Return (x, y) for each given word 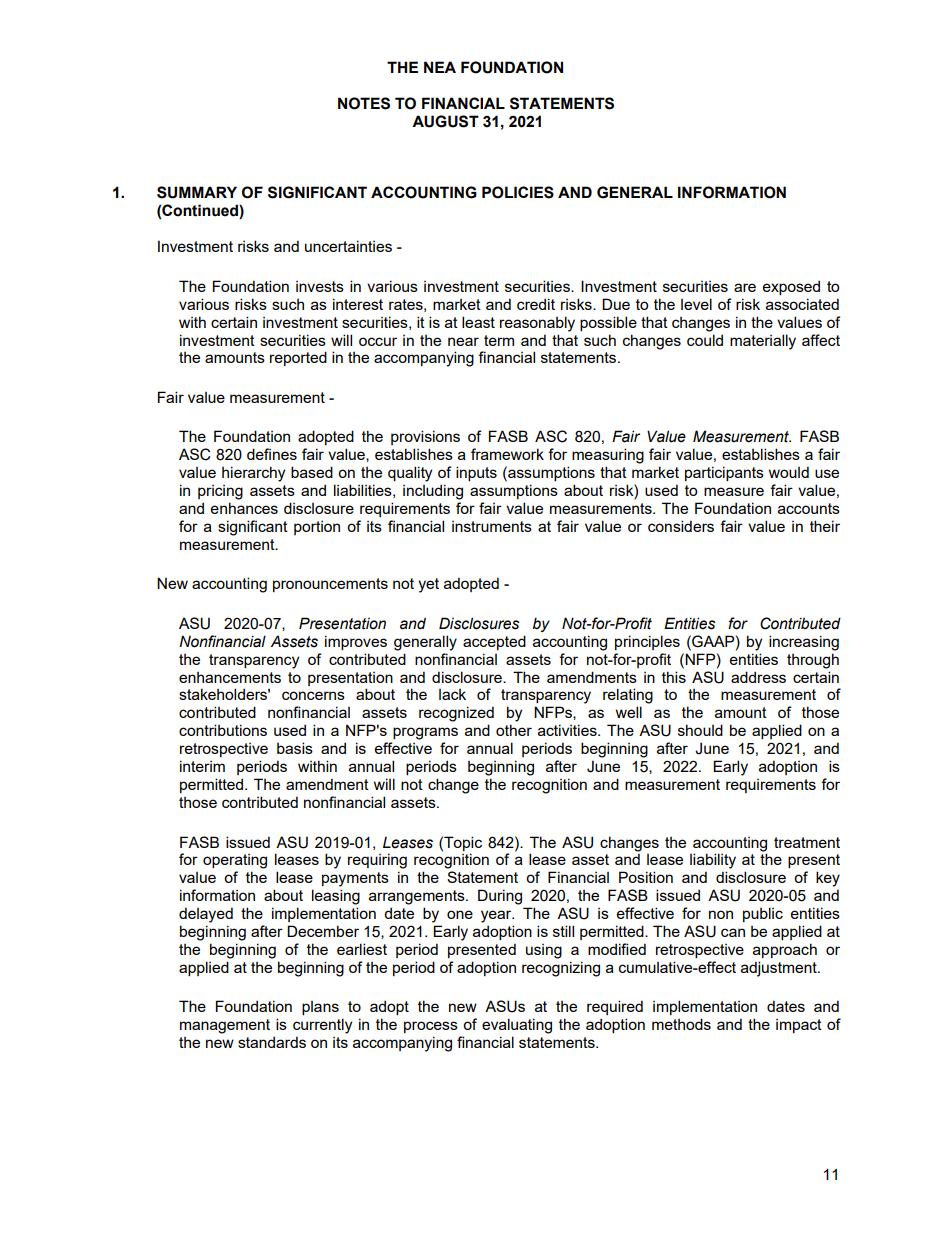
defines (272, 454)
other (514, 730)
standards (272, 1042)
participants (724, 473)
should (700, 730)
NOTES (364, 103)
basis (295, 748)
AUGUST (445, 121)
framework (507, 454)
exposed (791, 287)
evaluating (517, 1026)
